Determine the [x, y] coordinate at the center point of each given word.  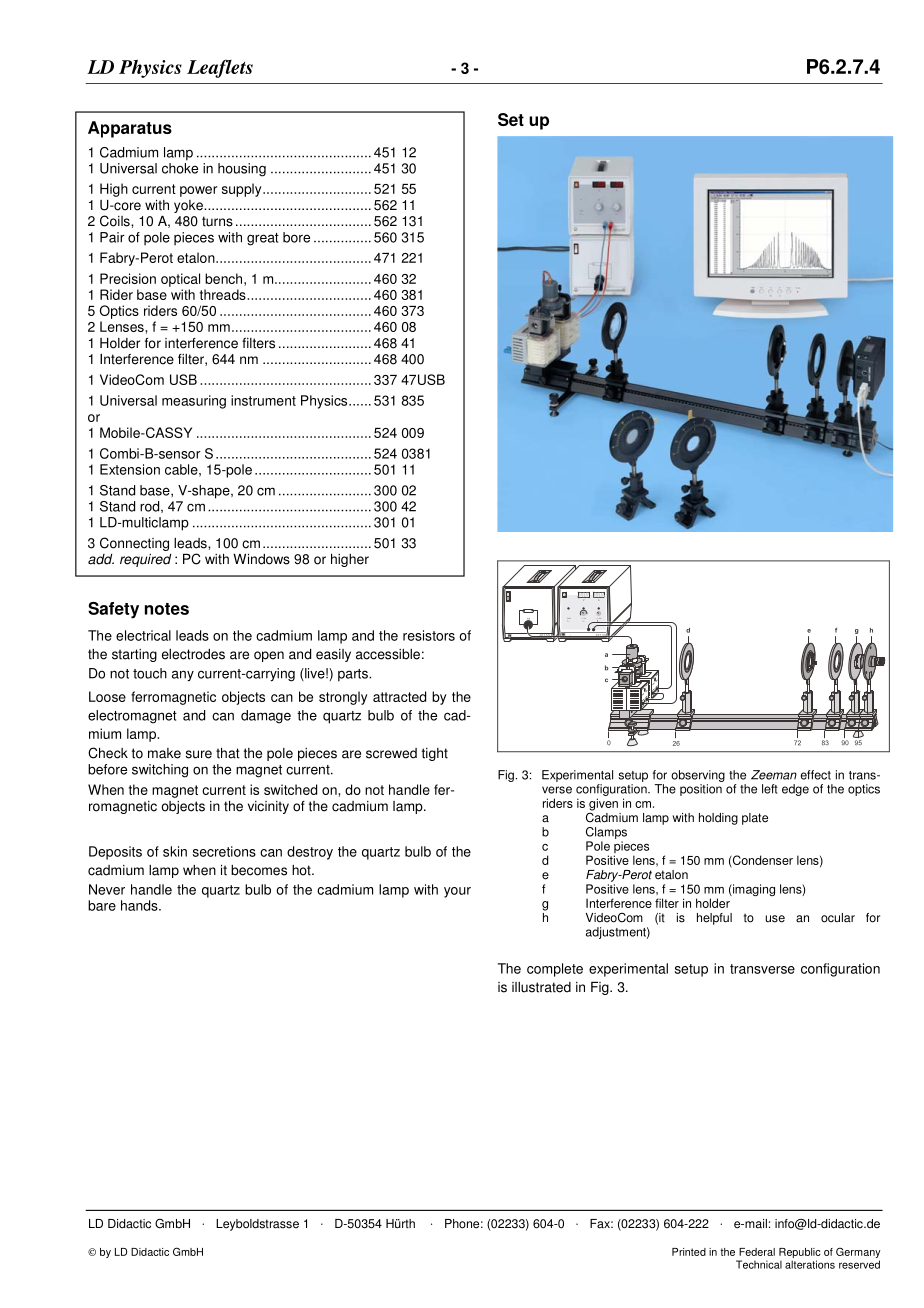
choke [180, 168]
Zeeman [774, 775]
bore [296, 237]
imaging [753, 890]
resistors [429, 635]
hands [140, 905]
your [457, 892]
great [263, 239]
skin [175, 851]
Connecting [134, 544]
